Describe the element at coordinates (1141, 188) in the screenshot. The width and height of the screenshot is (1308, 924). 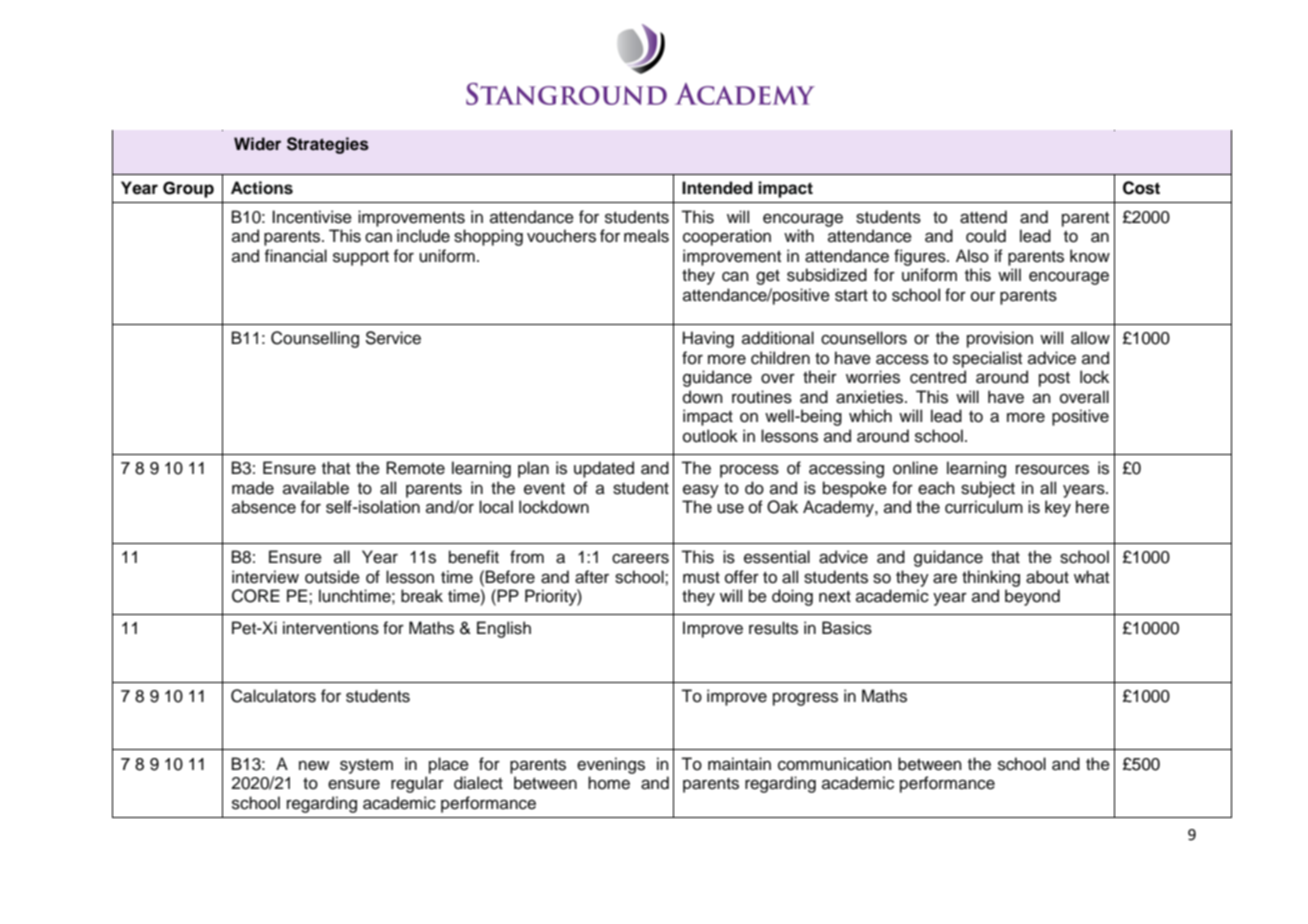
I see `Cost` at that location.
